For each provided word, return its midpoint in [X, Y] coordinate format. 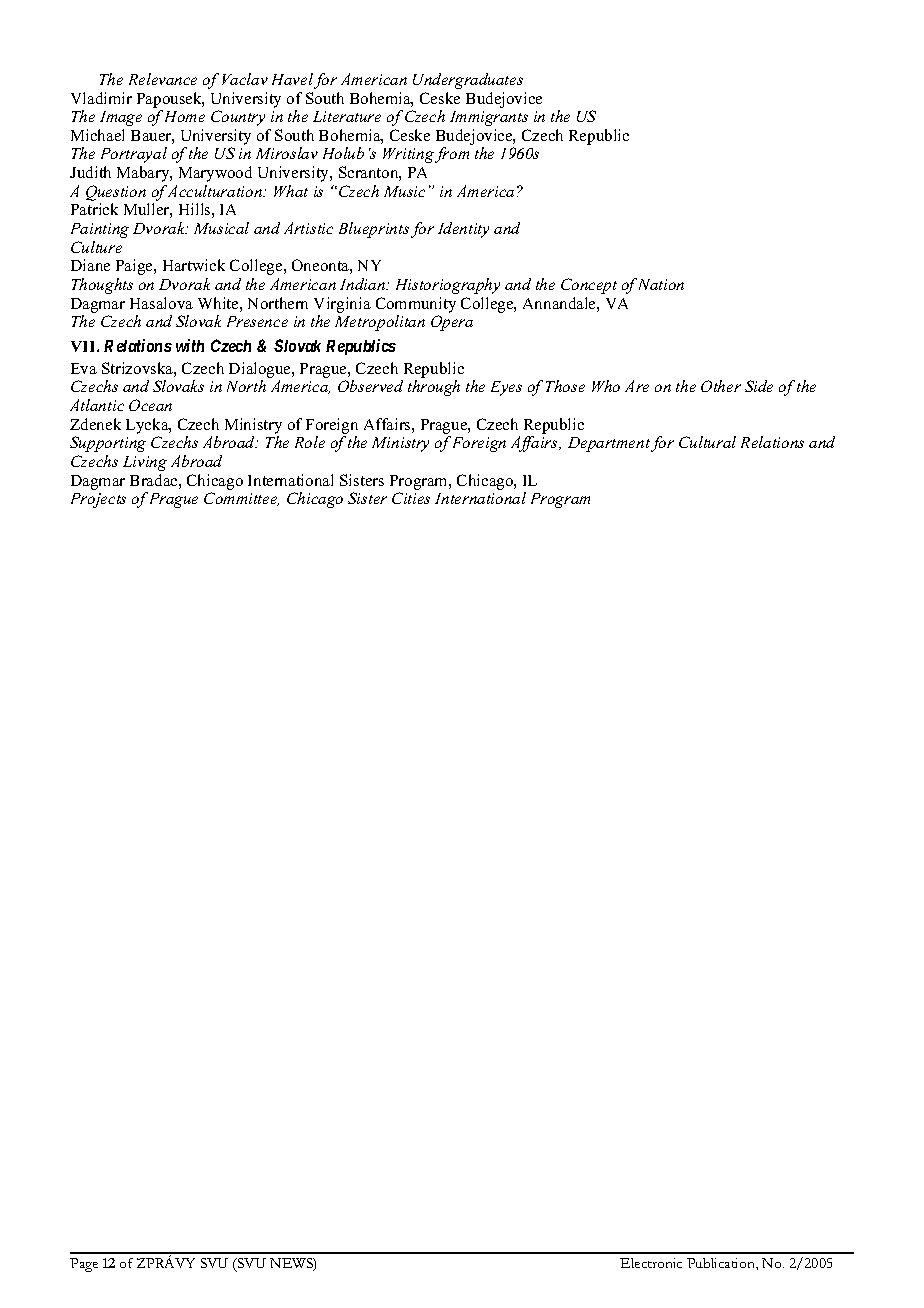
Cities [411, 498]
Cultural [707, 442]
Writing [408, 155]
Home [185, 116]
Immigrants [489, 118]
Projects [98, 500]
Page [84, 1265]
